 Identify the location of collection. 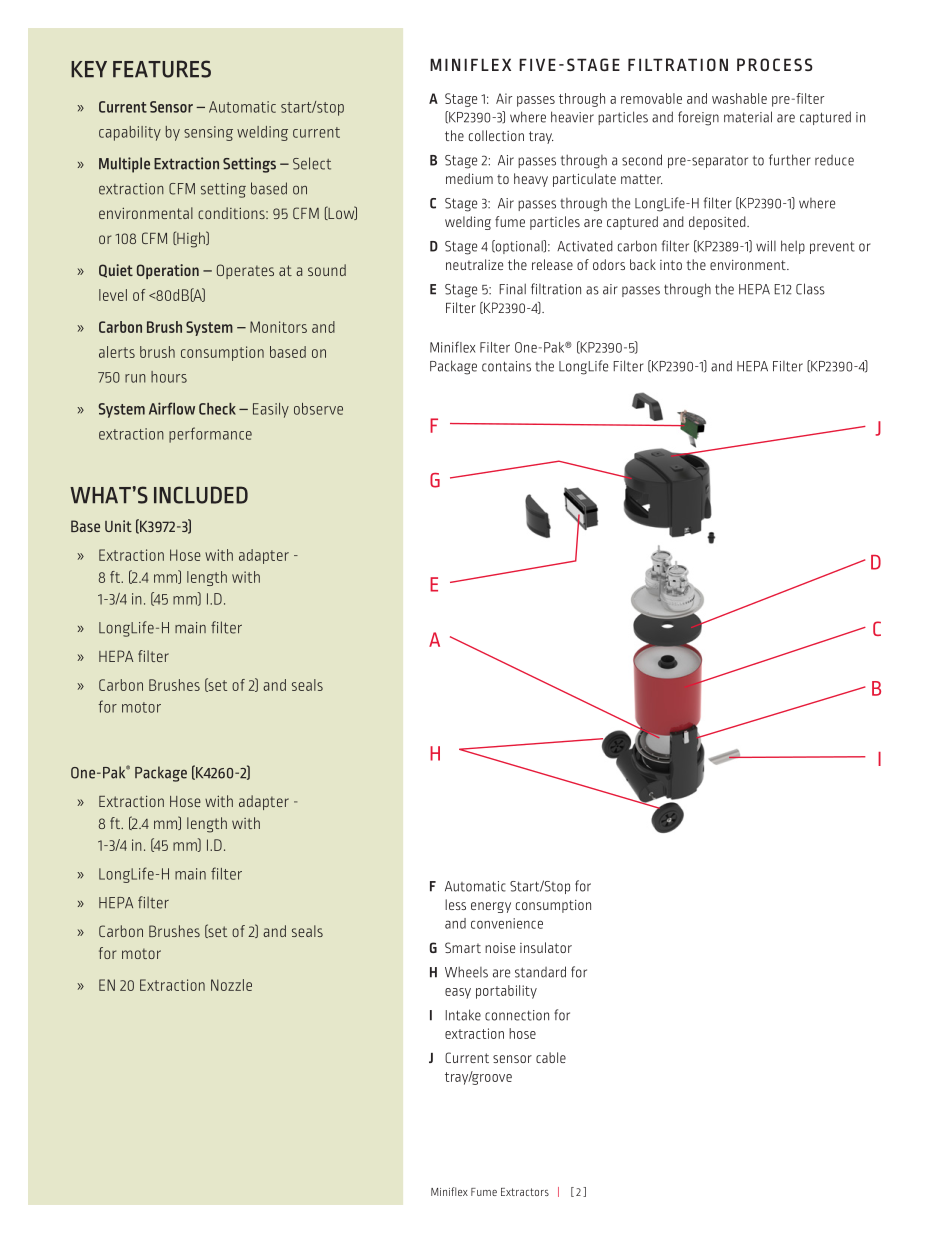
(496, 135).
